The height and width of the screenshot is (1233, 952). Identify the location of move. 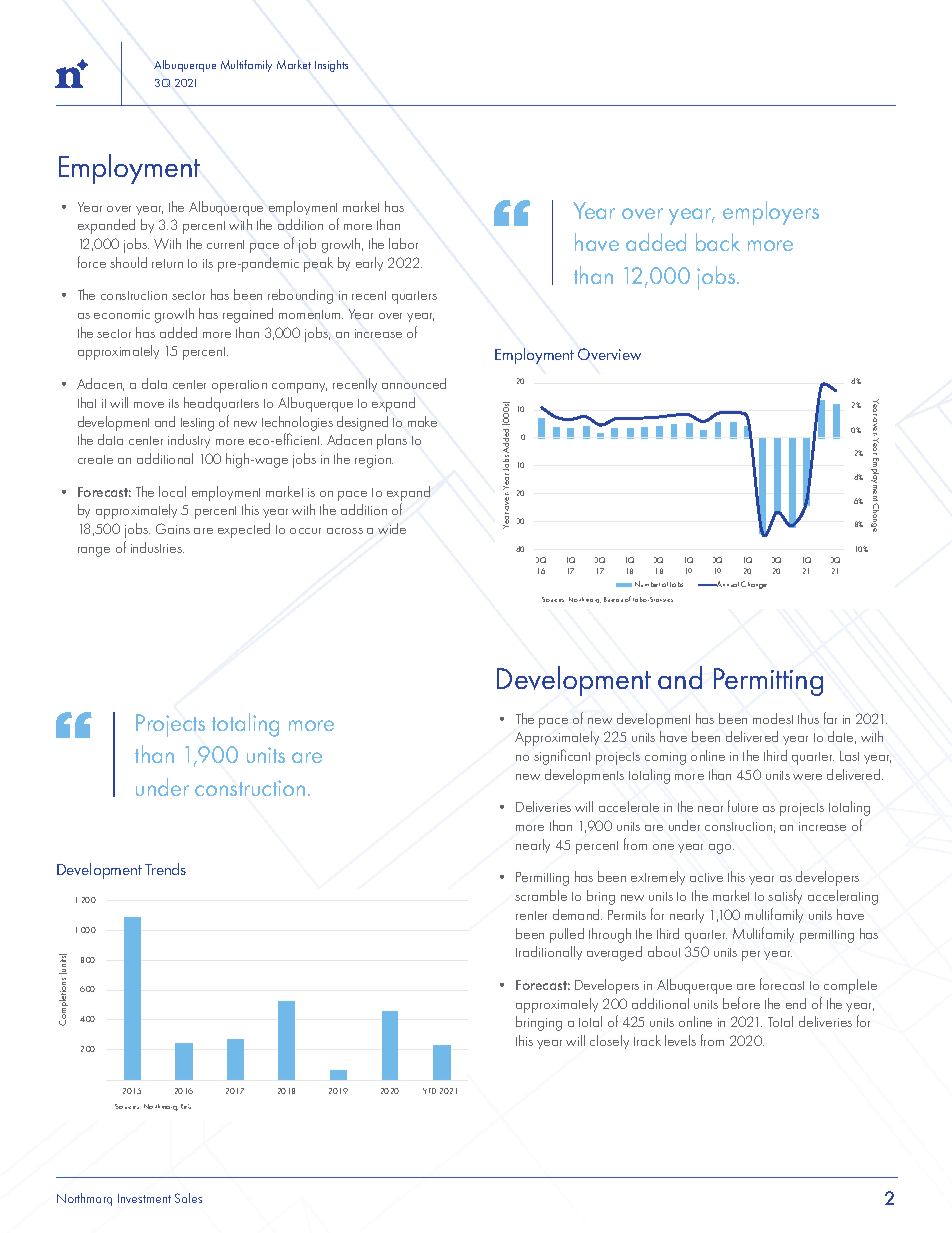
(149, 405).
